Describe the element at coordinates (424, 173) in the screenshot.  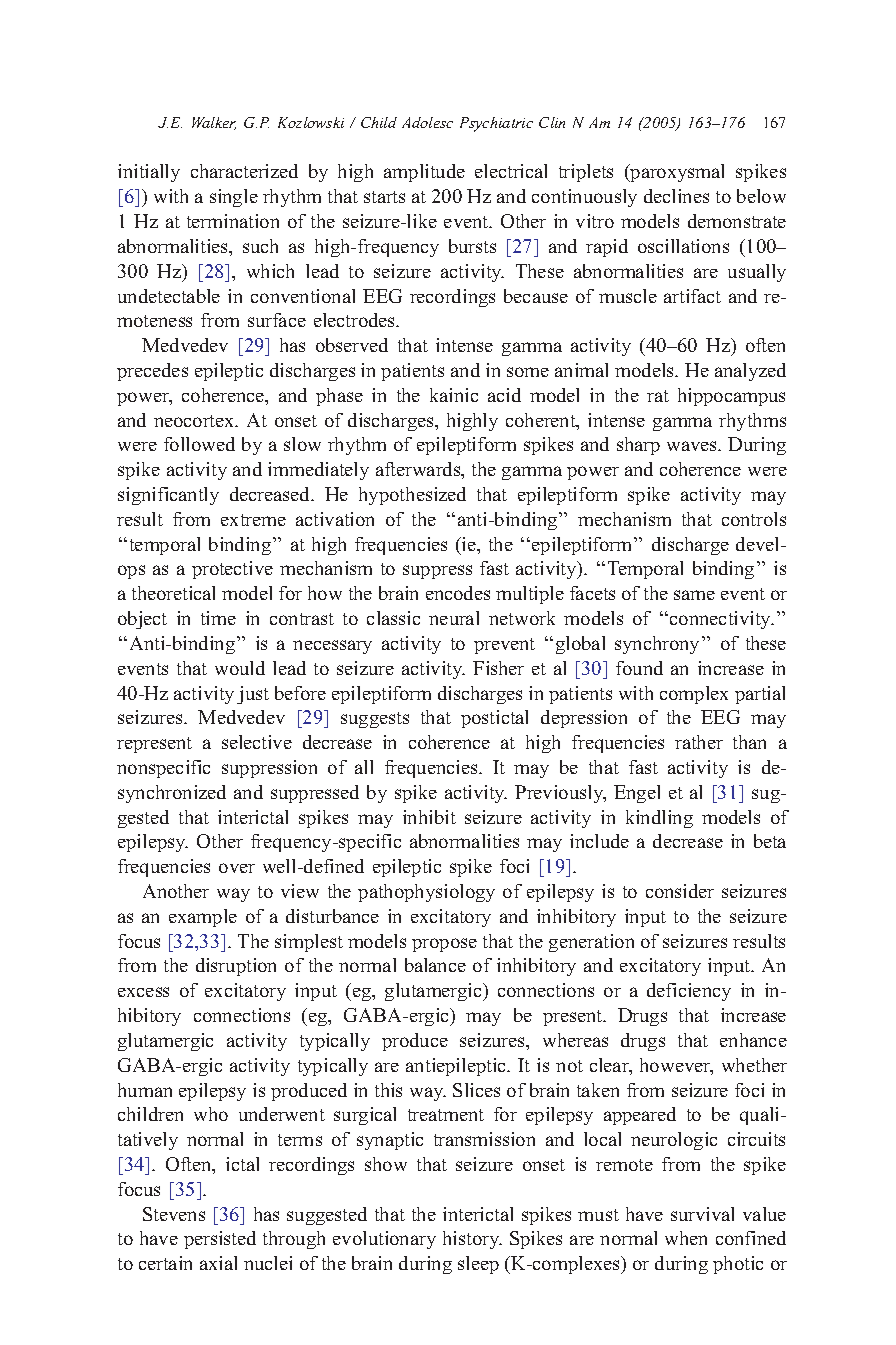
I see `amplitude` at that location.
